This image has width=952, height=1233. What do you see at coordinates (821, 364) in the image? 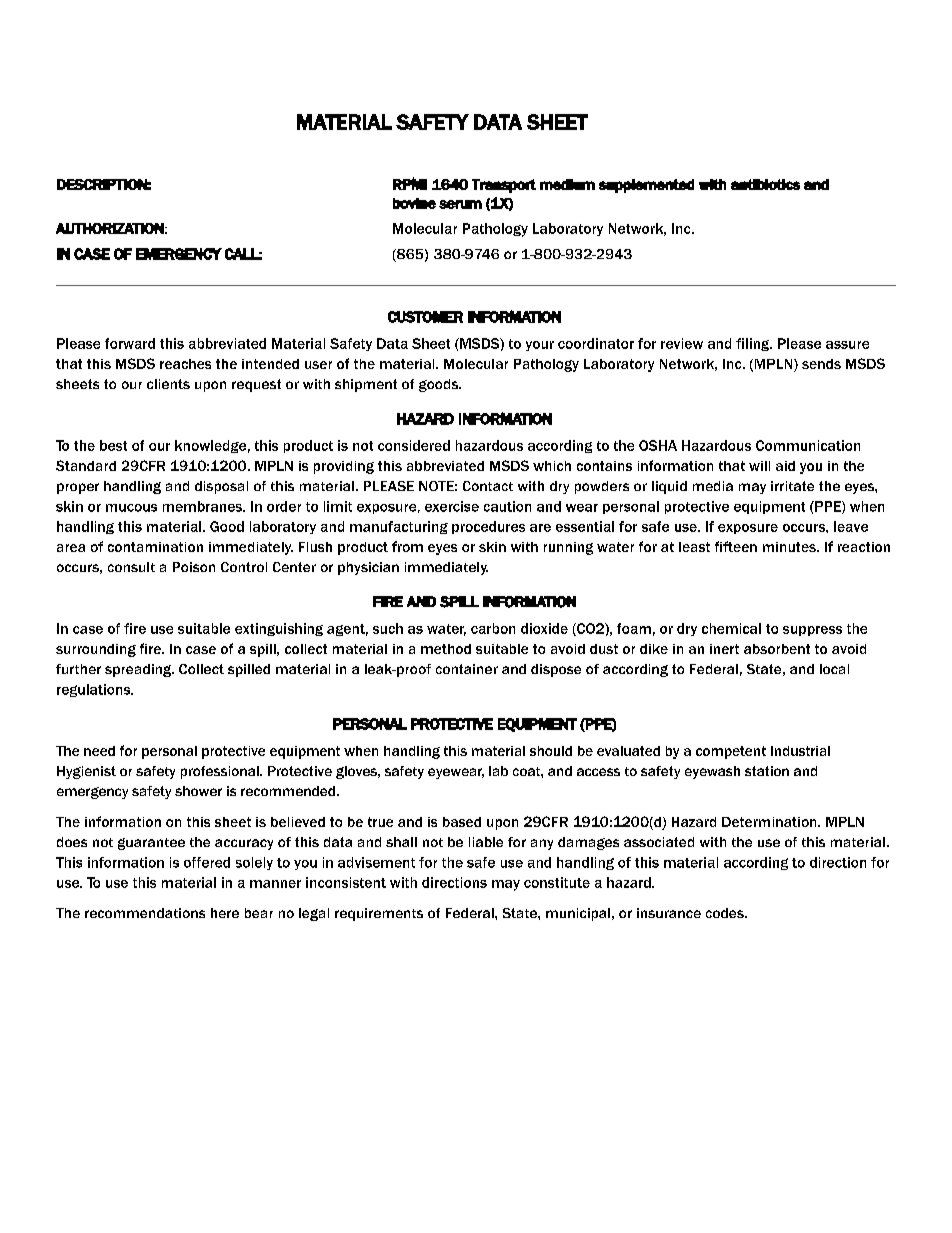
I see `sends` at bounding box center [821, 364].
